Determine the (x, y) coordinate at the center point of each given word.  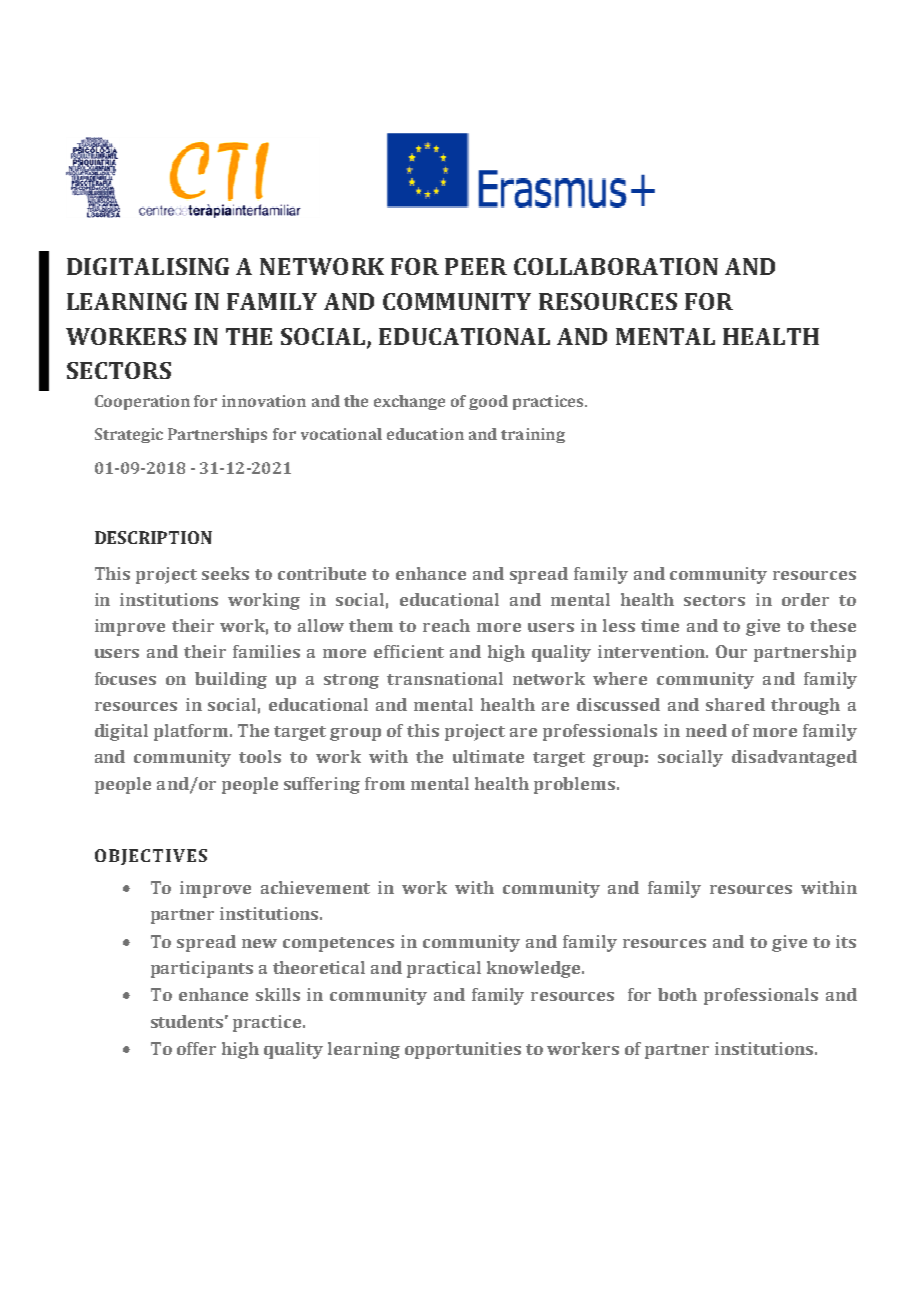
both (677, 994)
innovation (264, 401)
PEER (476, 266)
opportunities (463, 1050)
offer (196, 1048)
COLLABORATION (616, 266)
